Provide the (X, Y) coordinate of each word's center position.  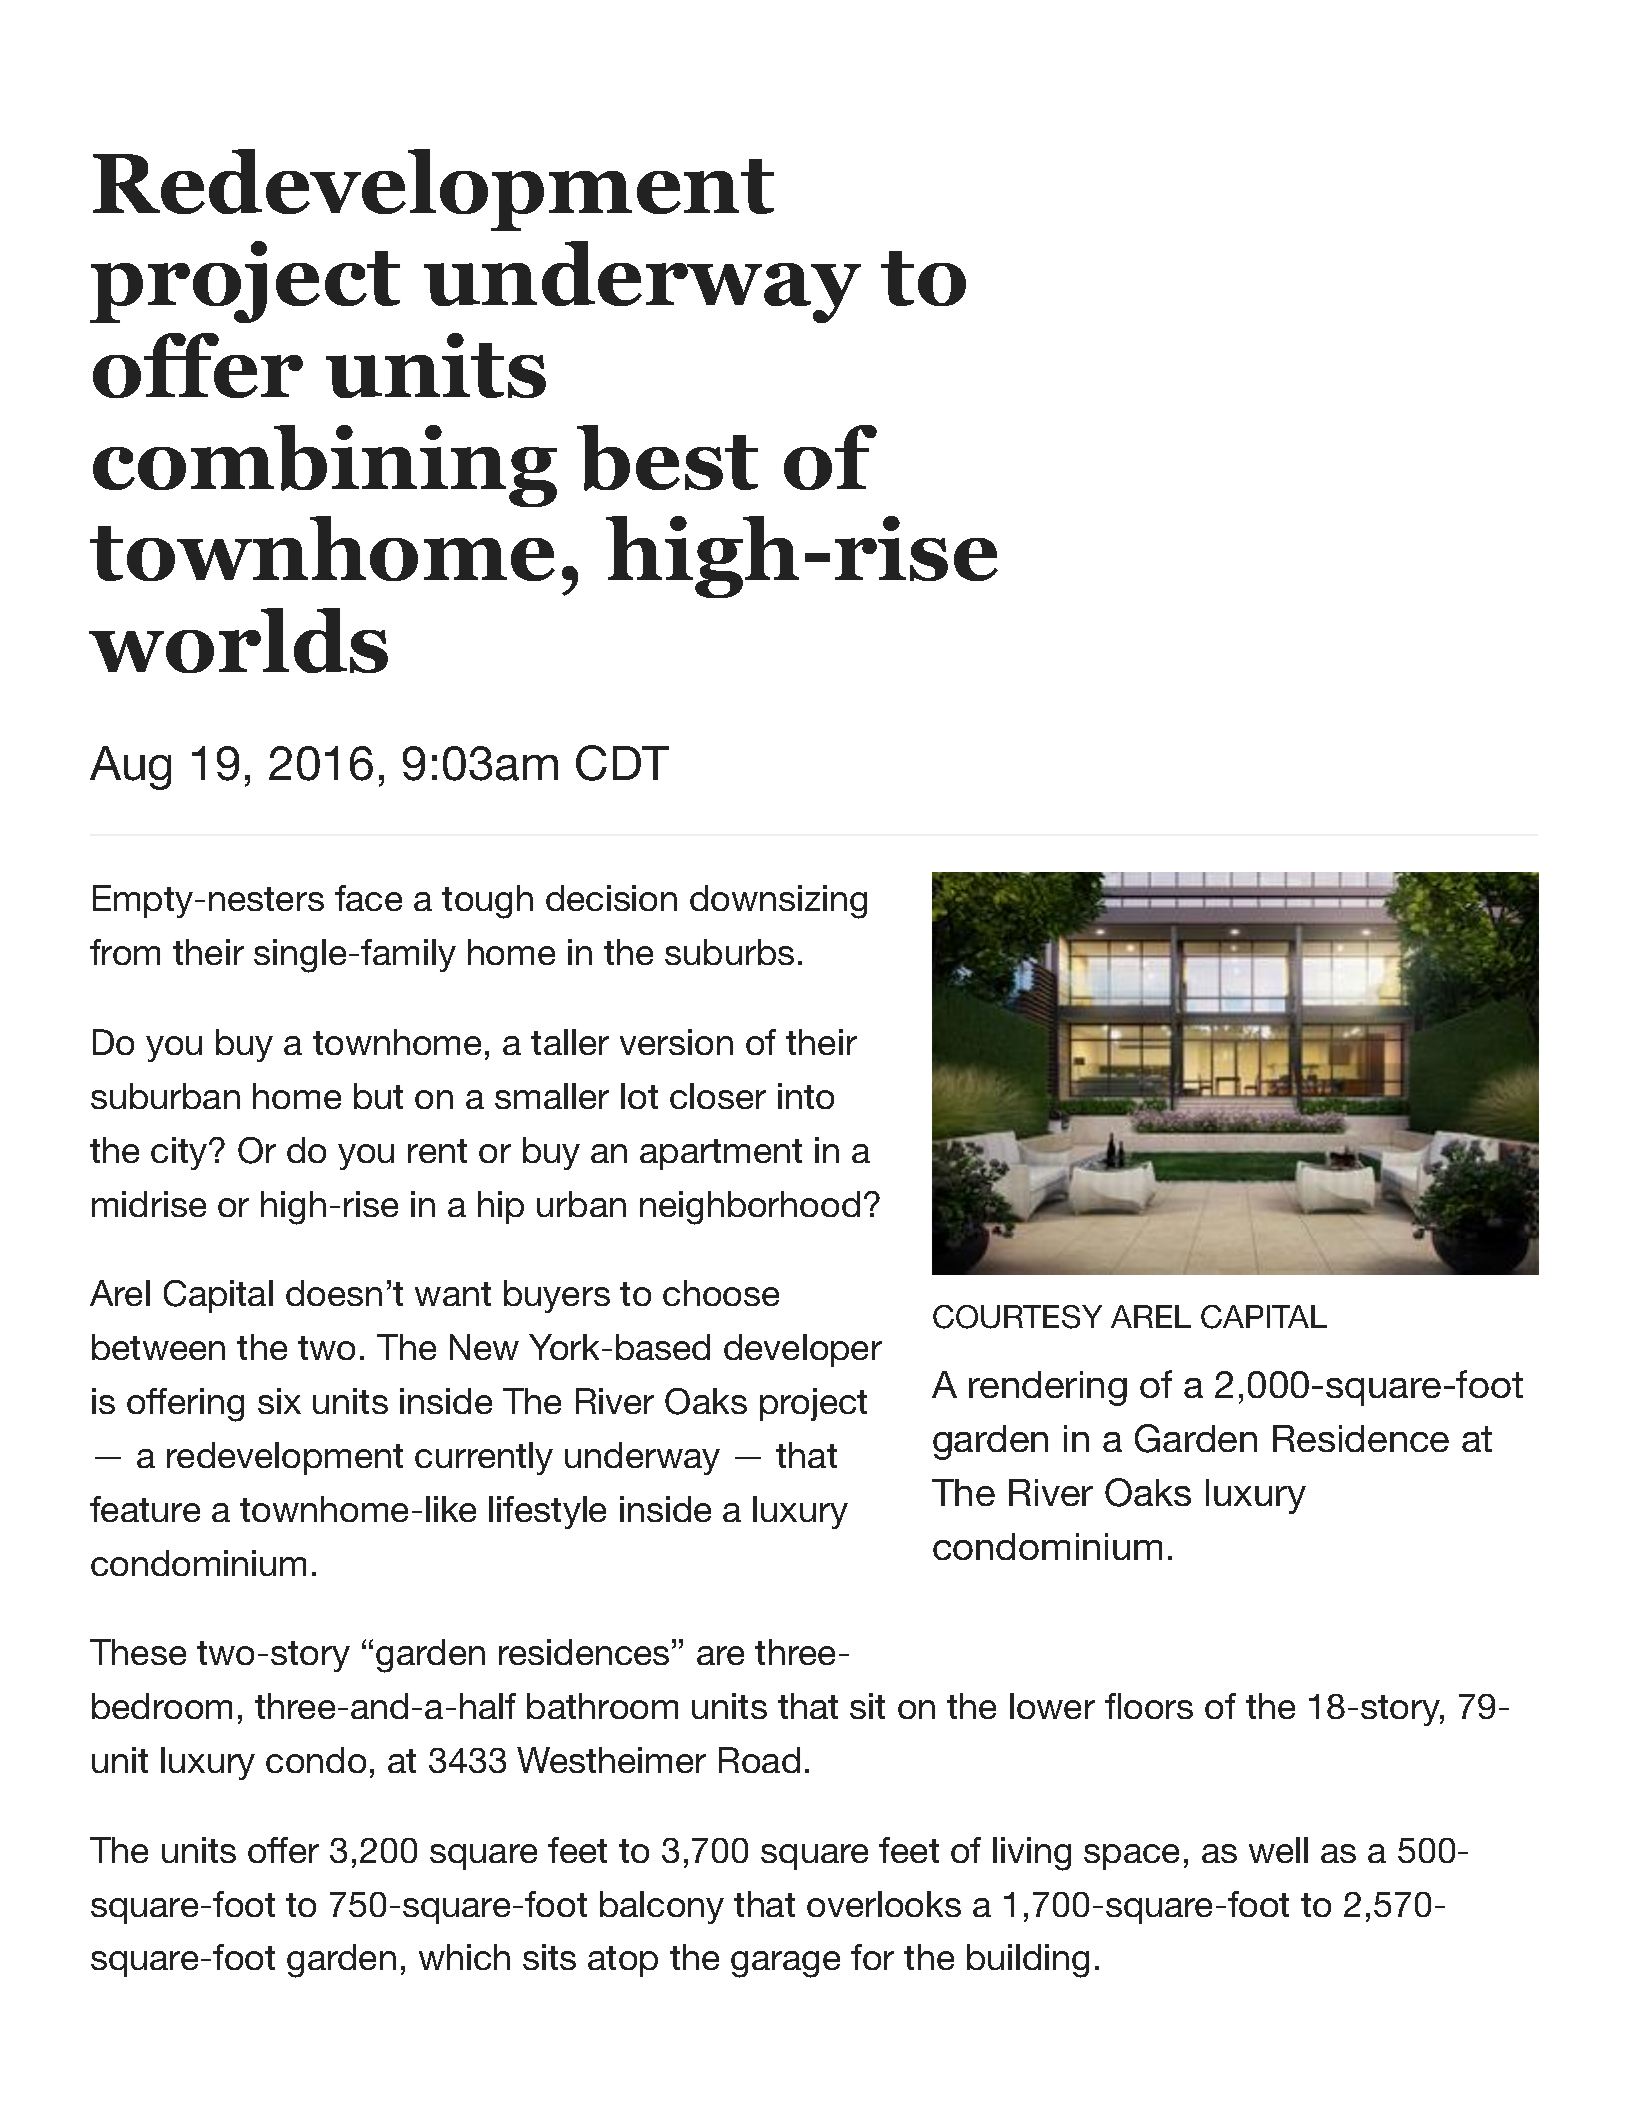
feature (145, 1509)
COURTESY (1017, 1317)
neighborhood (750, 1208)
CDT (622, 763)
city (180, 1153)
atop (623, 1961)
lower (1052, 1706)
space (1131, 1857)
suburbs (729, 952)
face (368, 898)
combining (325, 466)
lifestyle (547, 1512)
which (464, 1957)
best (667, 458)
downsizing (778, 902)
